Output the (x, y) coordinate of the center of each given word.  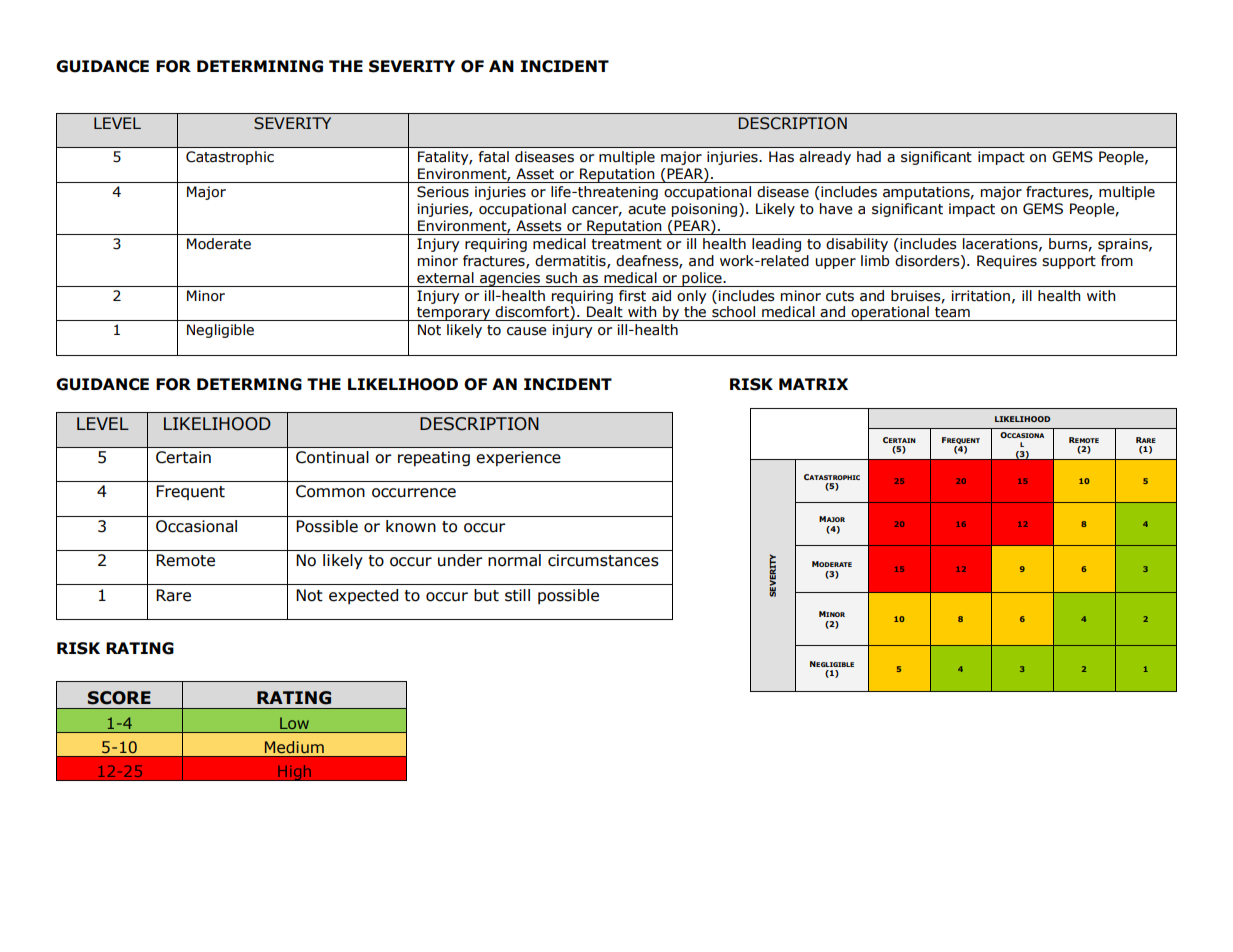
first (632, 296)
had (869, 157)
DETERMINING (260, 66)
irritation (980, 296)
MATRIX (813, 384)
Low (294, 723)
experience (518, 458)
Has (781, 157)
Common (330, 491)
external (445, 278)
